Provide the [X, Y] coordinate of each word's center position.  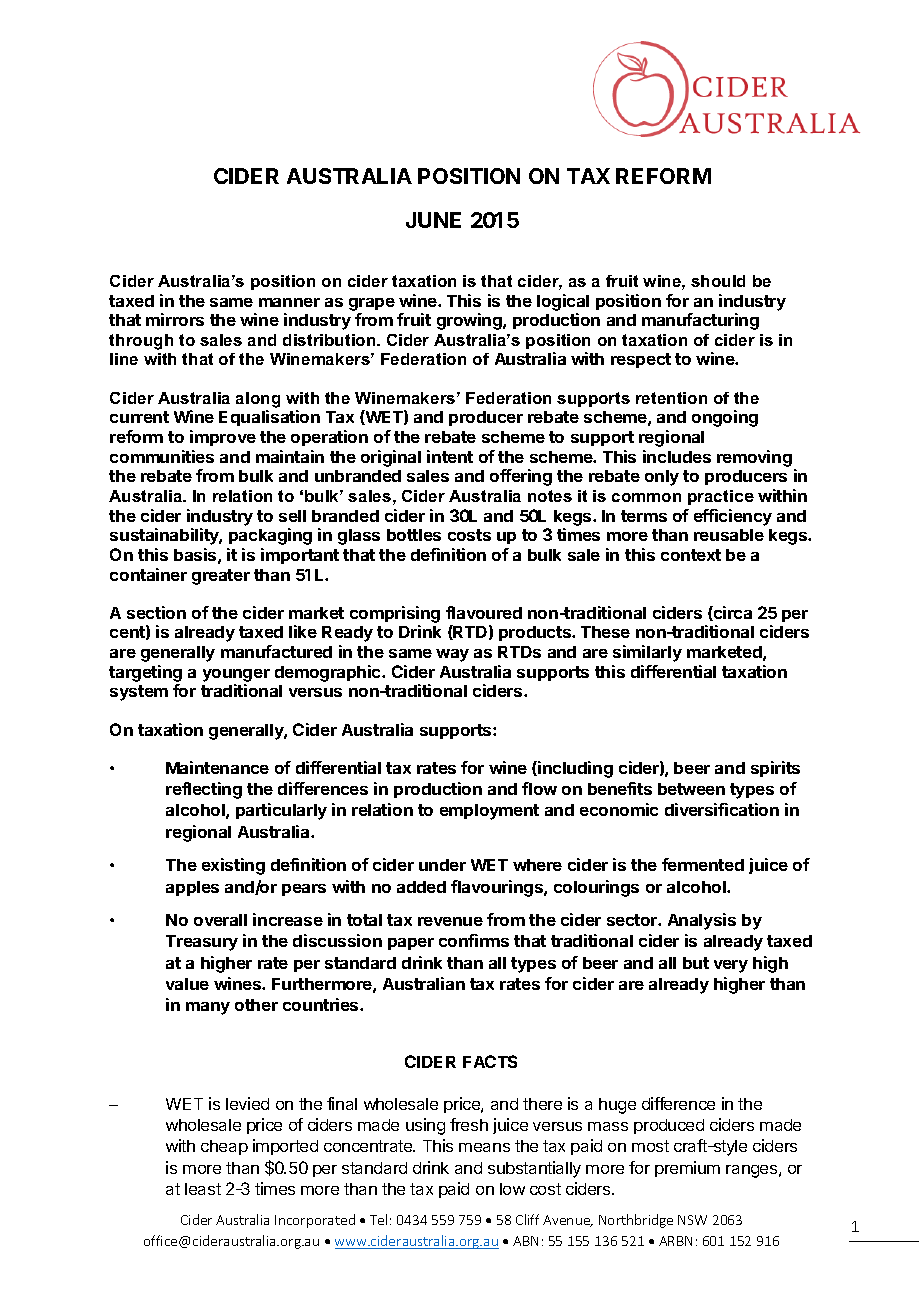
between [691, 789]
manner [289, 302]
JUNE [433, 220]
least [203, 1189]
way [452, 655]
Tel [378, 1219]
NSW [692, 1220]
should [718, 281]
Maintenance [217, 767]
